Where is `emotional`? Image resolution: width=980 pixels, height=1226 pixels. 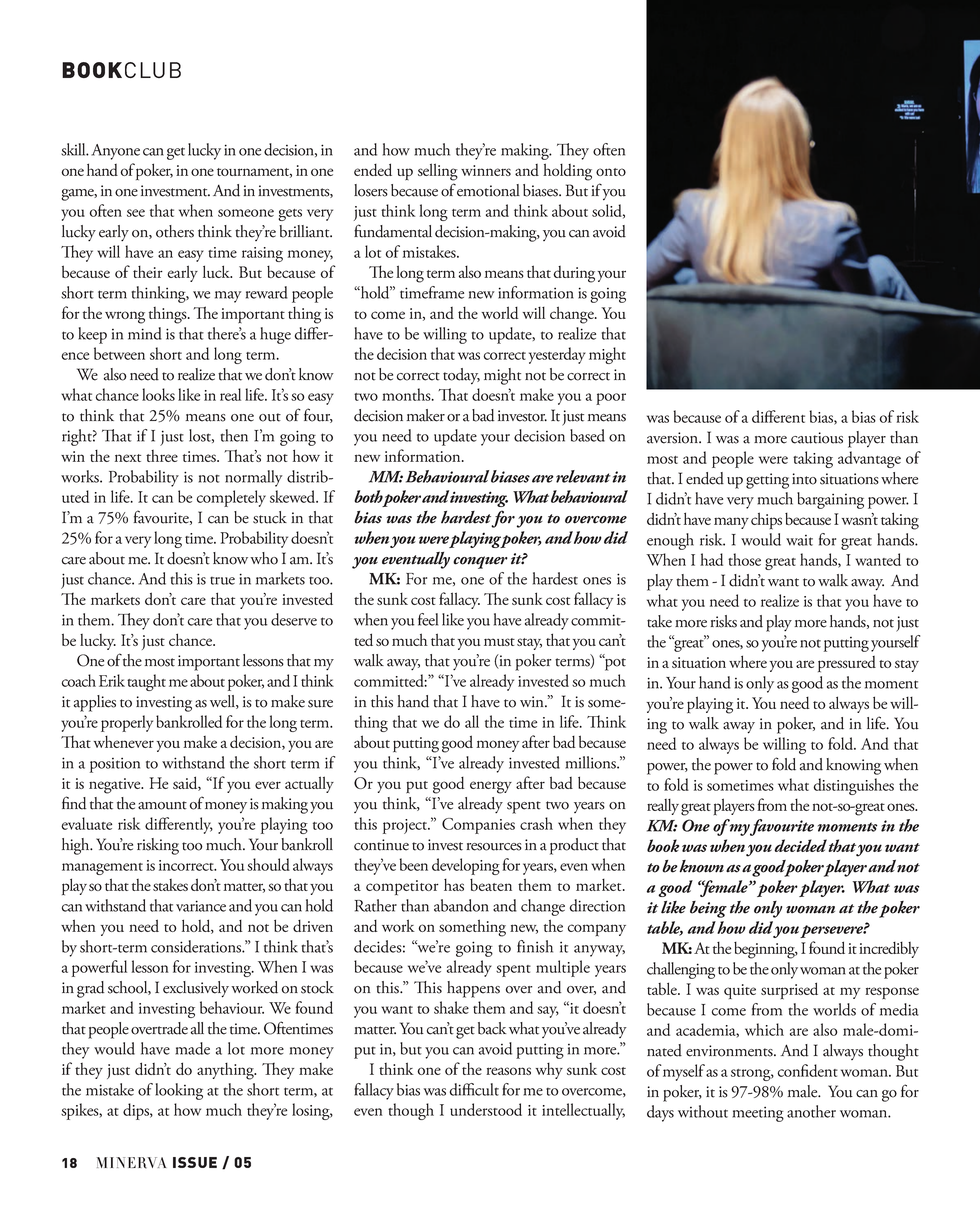 emotional is located at coordinates (488, 190).
